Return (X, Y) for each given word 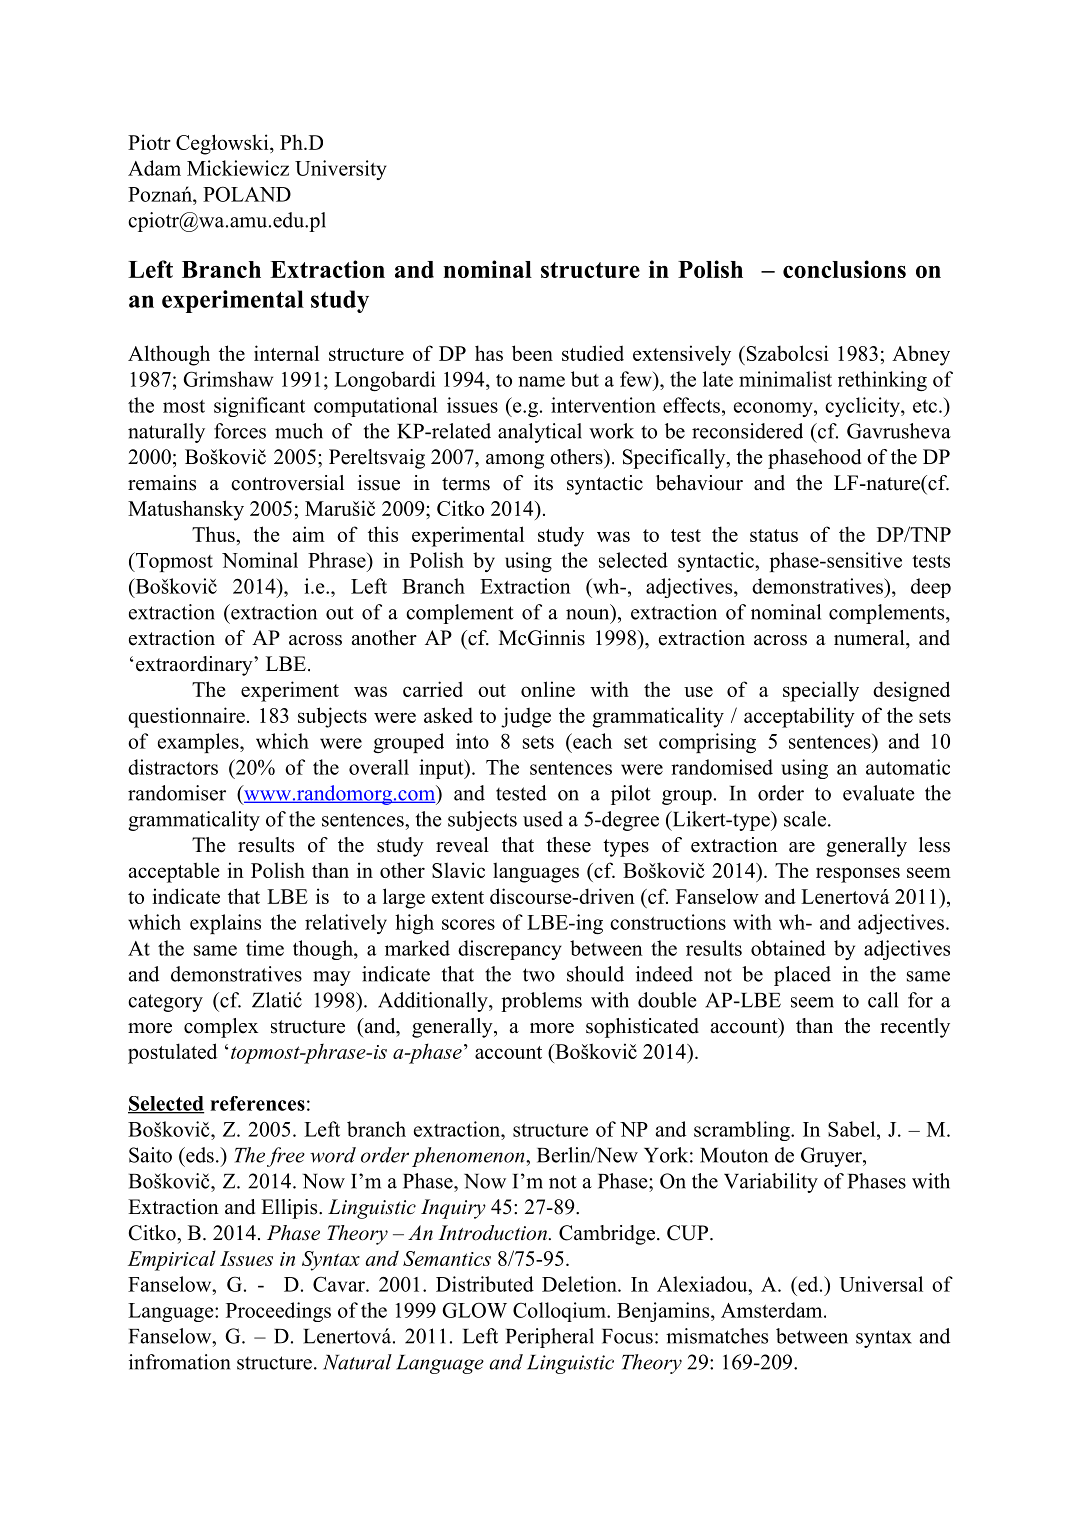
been (532, 353)
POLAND (247, 194)
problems (541, 1002)
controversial (287, 483)
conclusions (844, 269)
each (591, 741)
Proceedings (278, 1312)
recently (915, 1028)
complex (221, 1028)
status (774, 535)
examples (199, 743)
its (543, 483)
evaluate (879, 793)
